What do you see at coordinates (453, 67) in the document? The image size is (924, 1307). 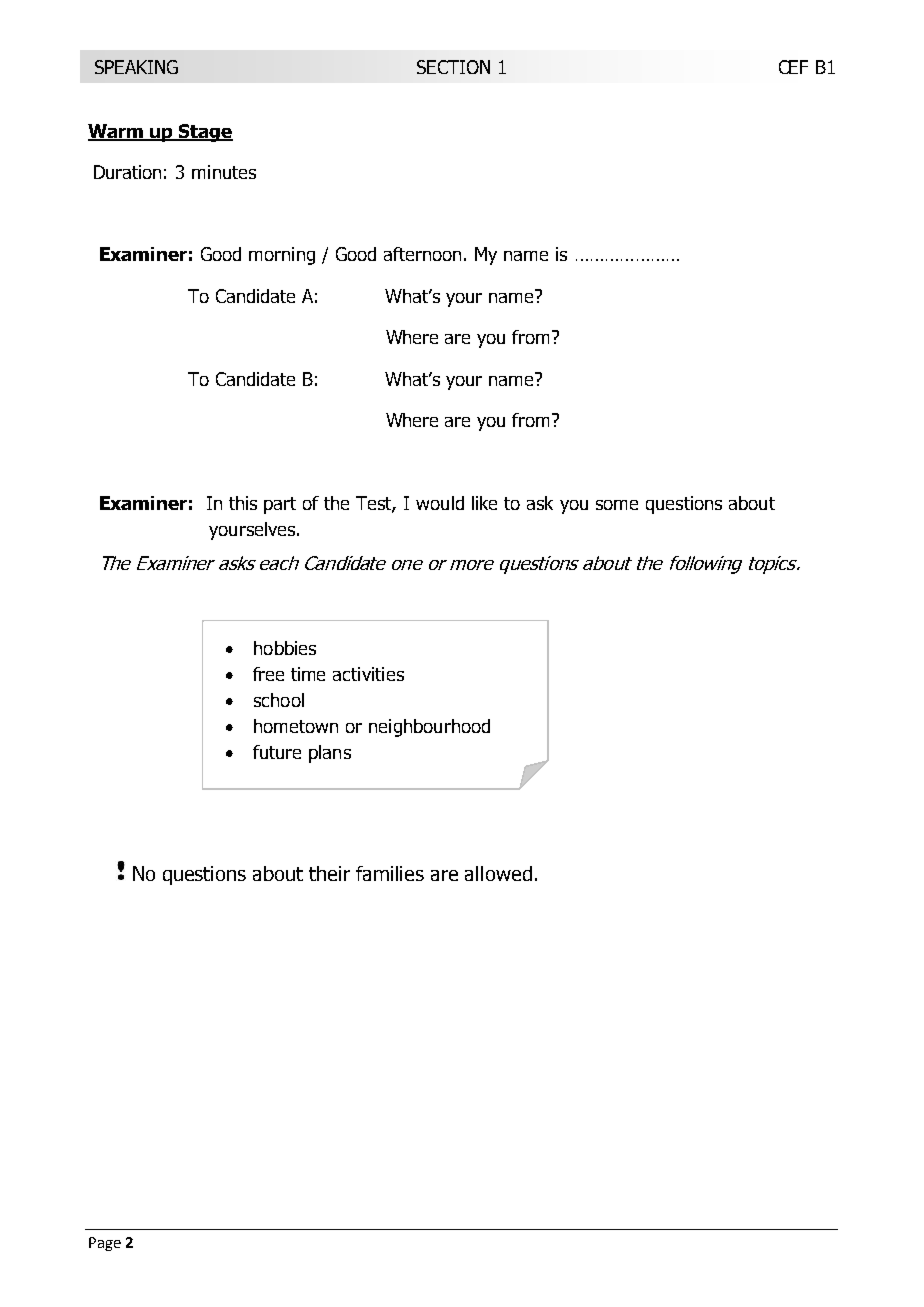 I see `SECTION` at bounding box center [453, 67].
